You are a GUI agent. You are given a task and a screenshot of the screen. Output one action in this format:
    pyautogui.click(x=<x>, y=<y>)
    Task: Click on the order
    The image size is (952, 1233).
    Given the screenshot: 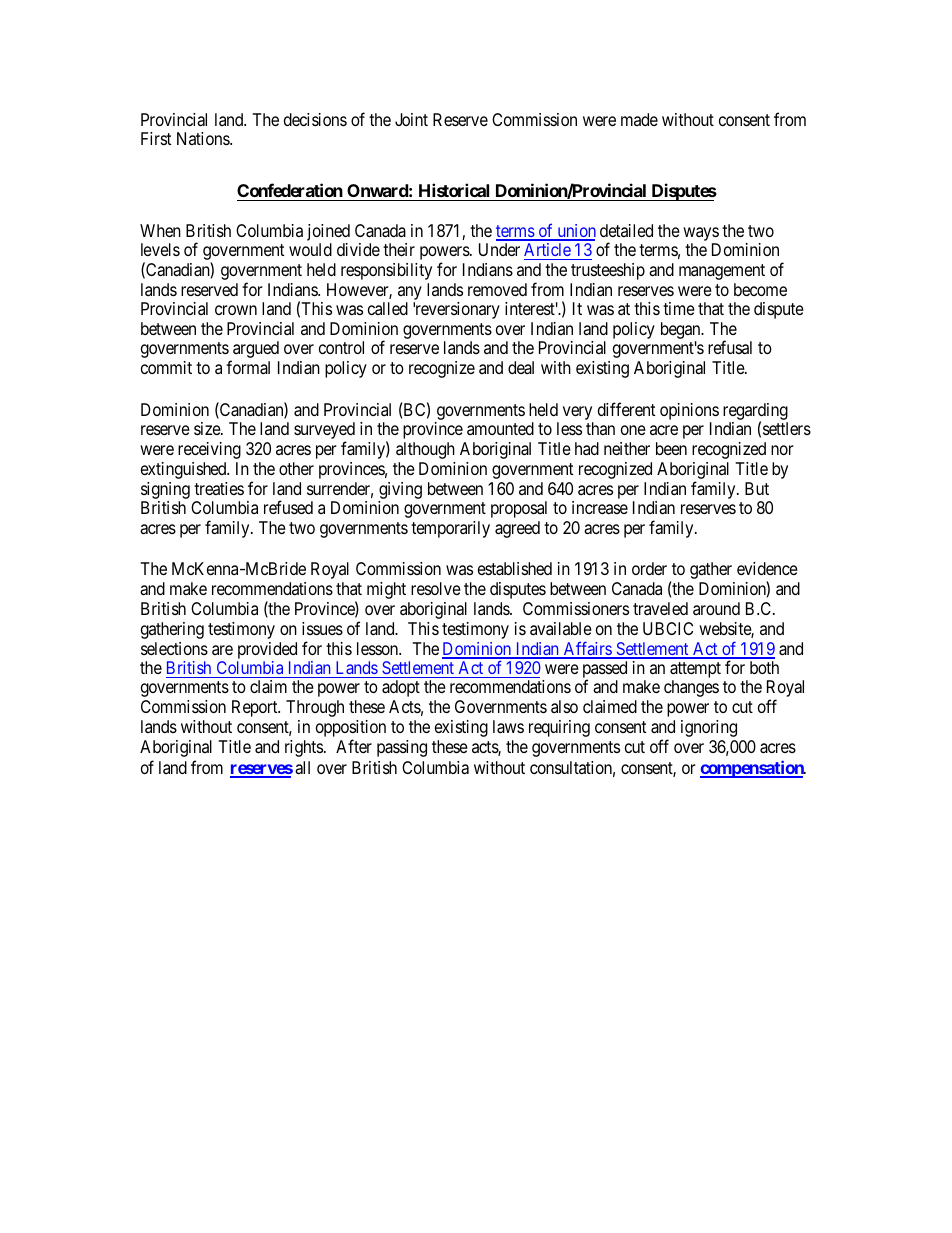 What is the action you would take?
    pyautogui.click(x=649, y=568)
